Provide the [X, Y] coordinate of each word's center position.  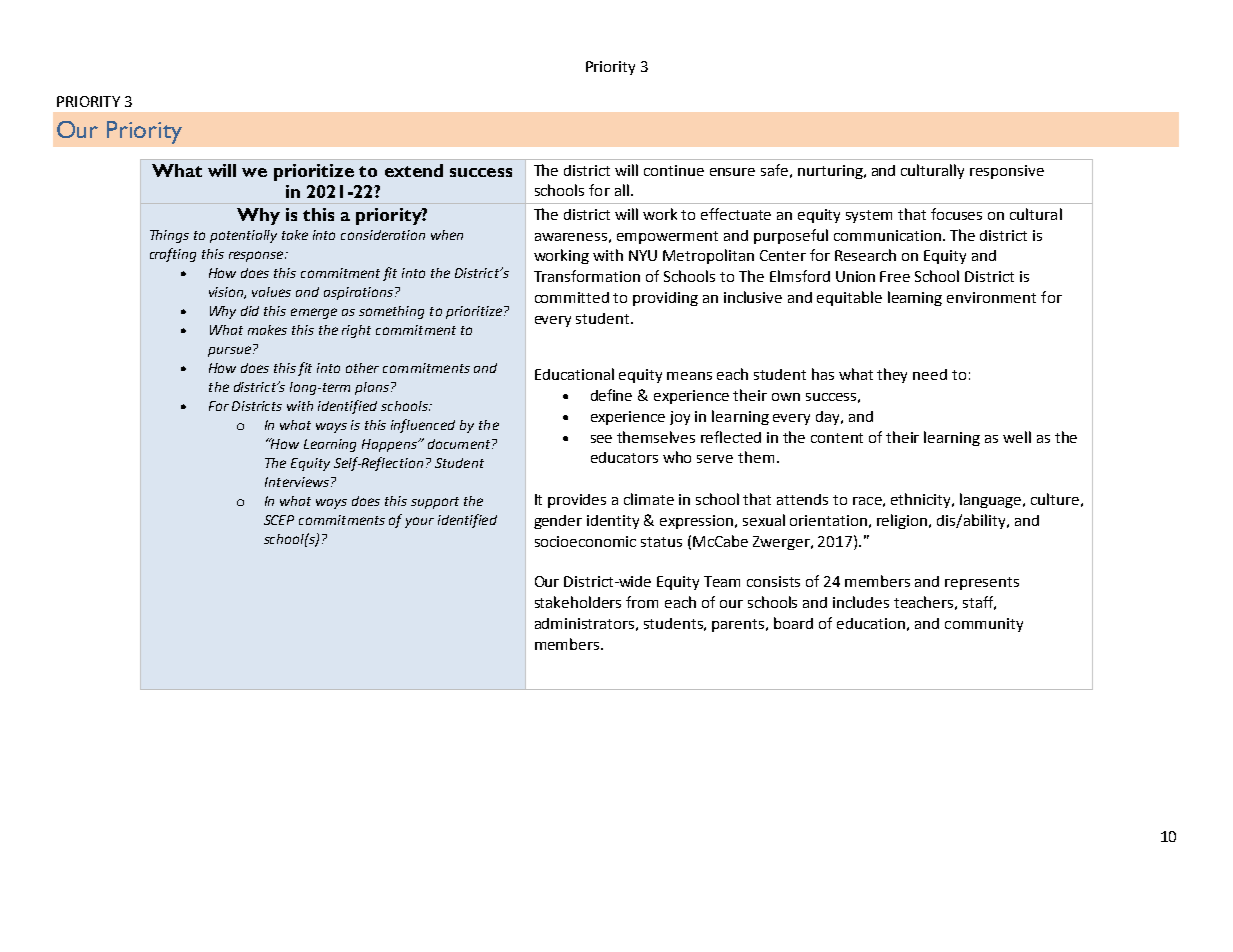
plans [372, 388]
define [611, 395]
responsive [1007, 172]
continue [674, 170]
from [642, 602]
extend [414, 170]
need [930, 374]
